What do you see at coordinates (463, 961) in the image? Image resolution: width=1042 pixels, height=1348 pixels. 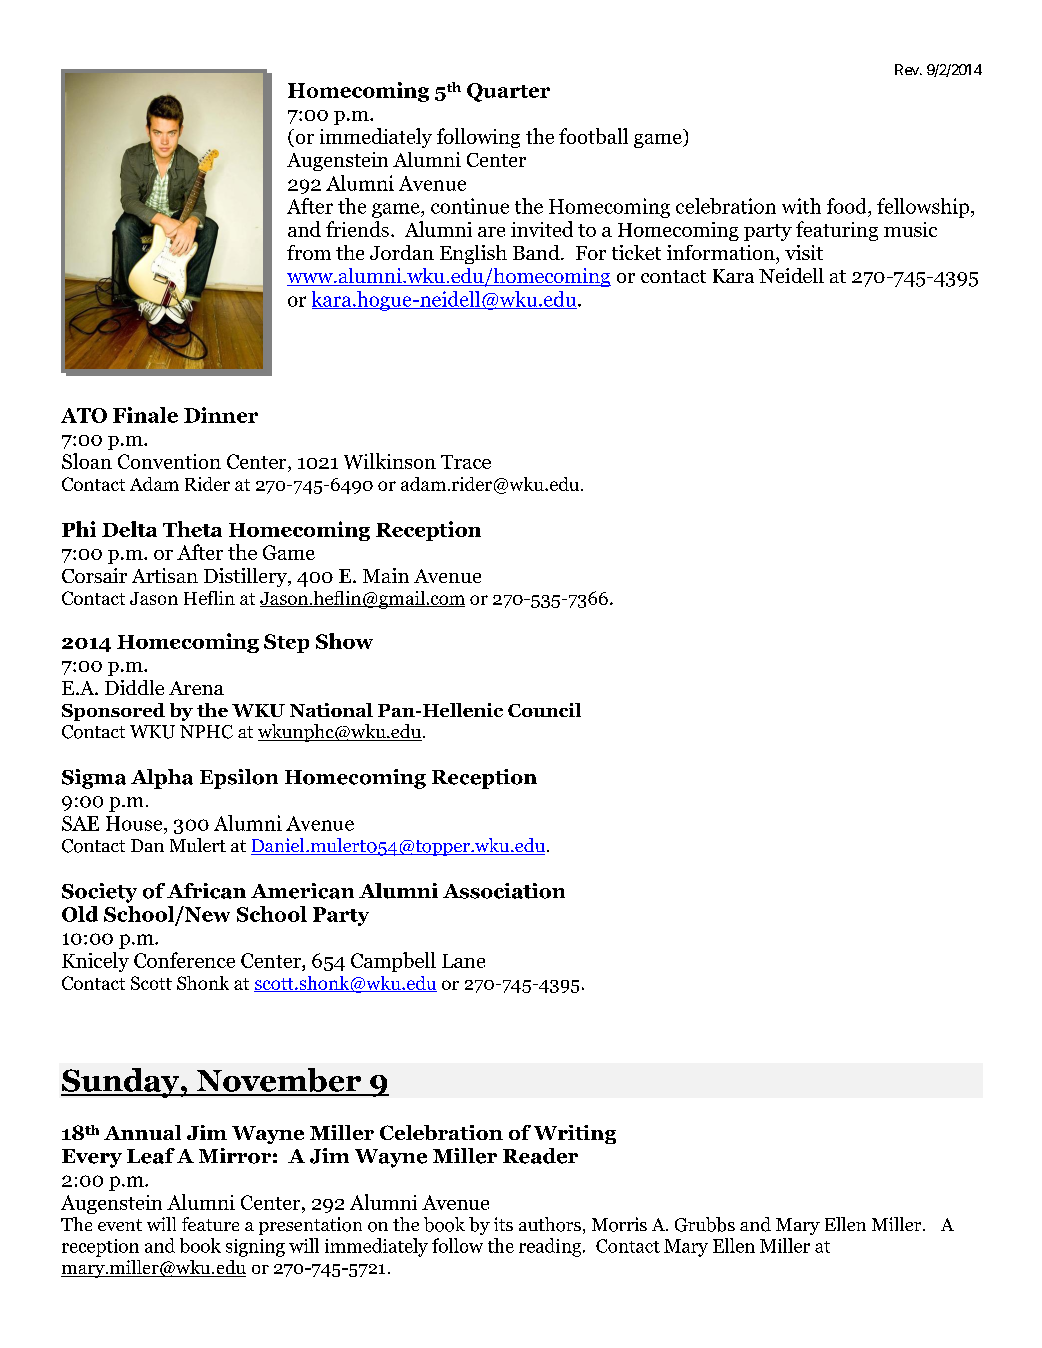 I see `Lane` at bounding box center [463, 961].
